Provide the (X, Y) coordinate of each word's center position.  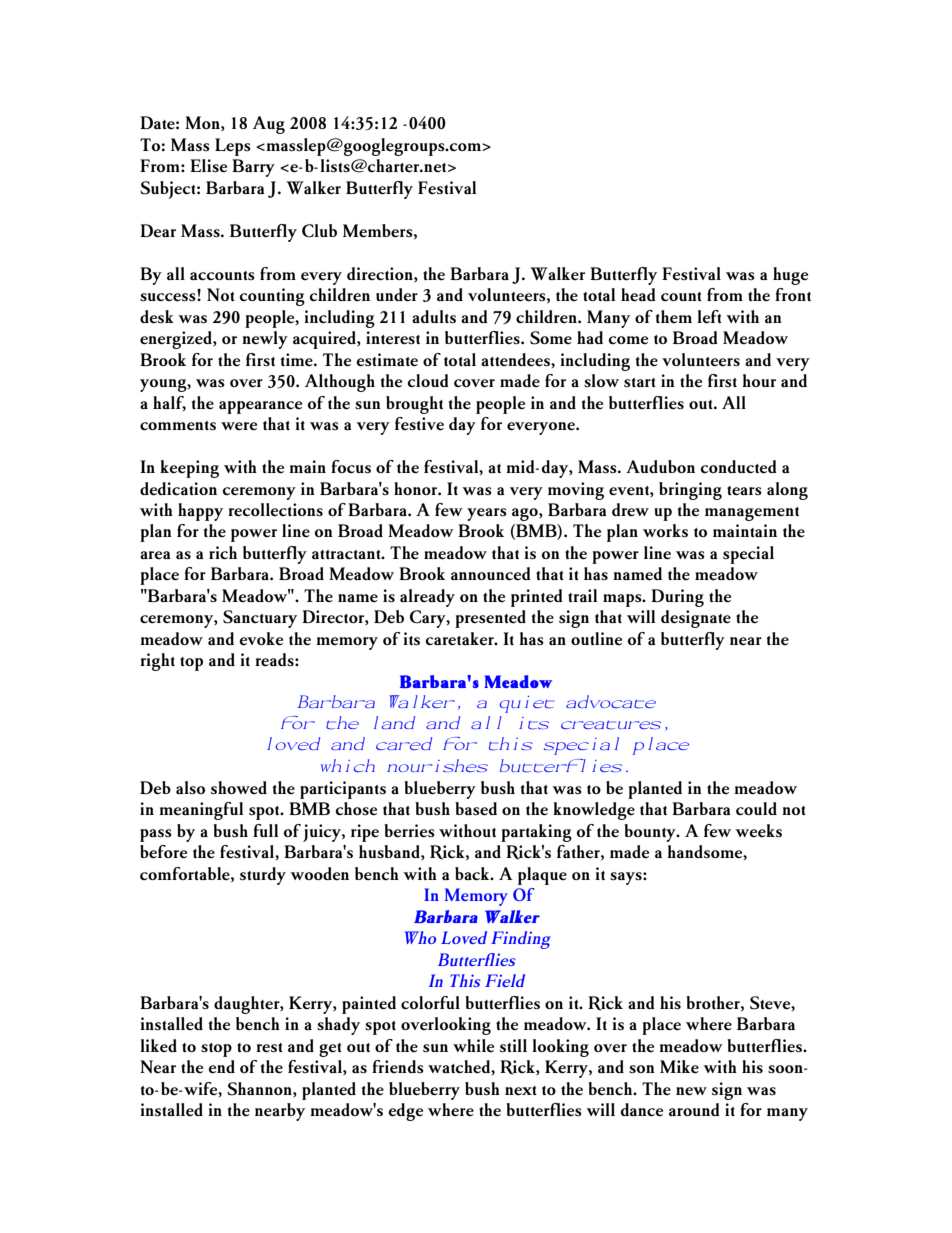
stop (216, 1050)
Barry (253, 168)
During (677, 598)
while (473, 1046)
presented (490, 619)
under (397, 295)
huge (790, 276)
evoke (261, 639)
